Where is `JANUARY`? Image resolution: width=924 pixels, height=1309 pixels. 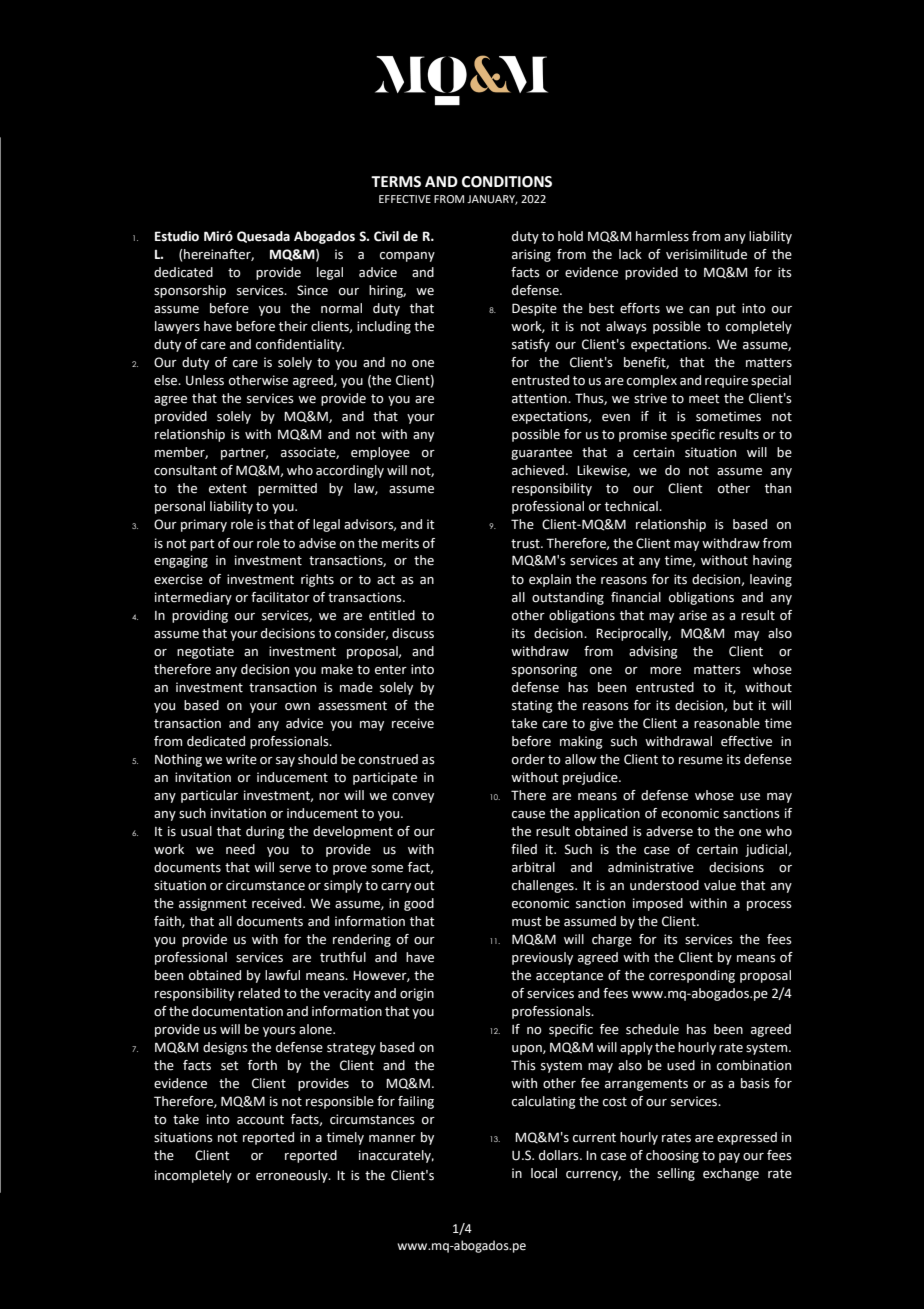
JANUARY is located at coordinates (492, 200).
